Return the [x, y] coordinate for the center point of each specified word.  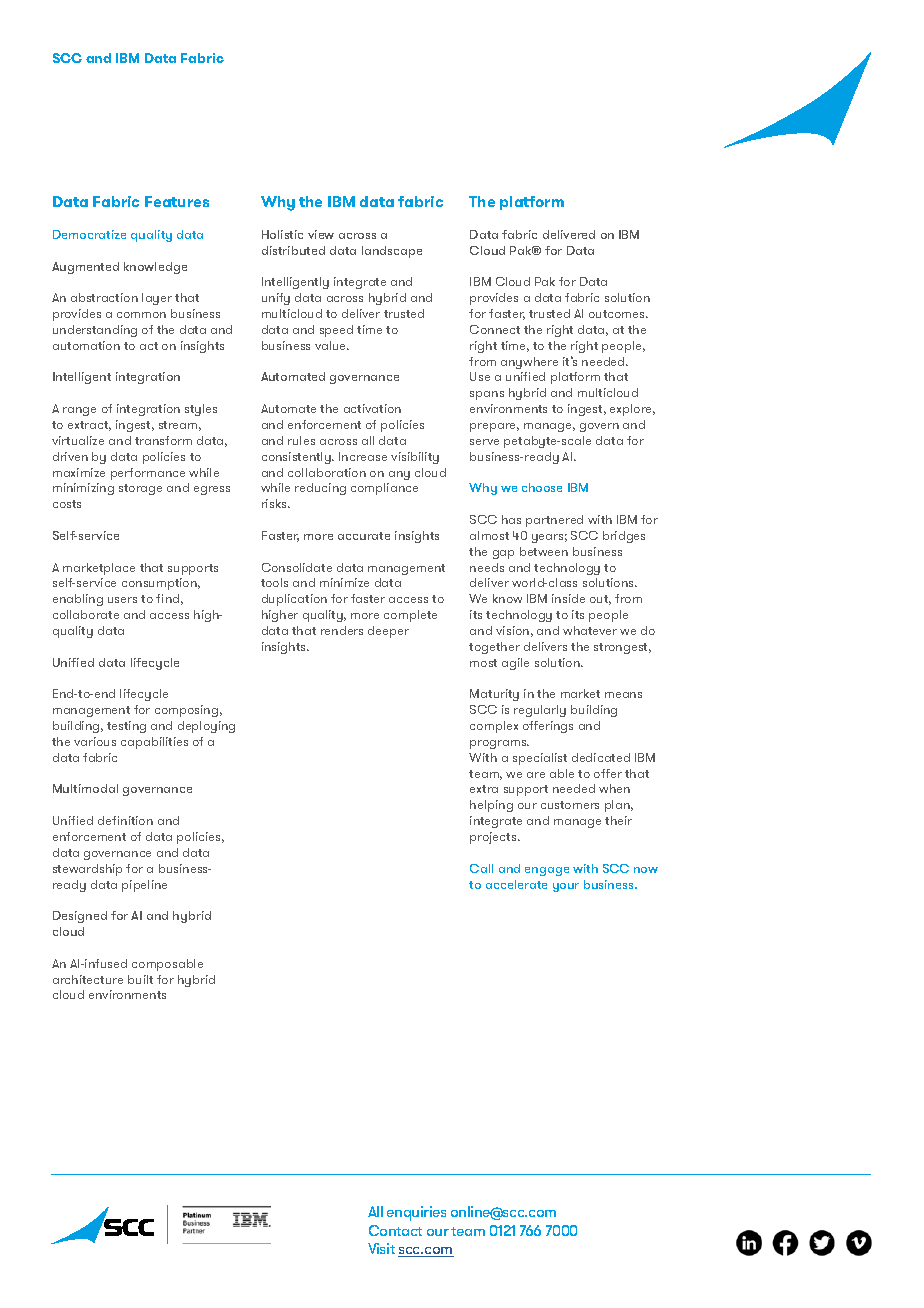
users [122, 600]
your [566, 887]
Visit [381, 1248]
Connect [495, 329]
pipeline [144, 886]
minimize [344, 582]
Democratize [89, 234]
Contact [395, 1230]
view [321, 234]
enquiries [416, 1213]
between [544, 551]
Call [481, 868]
